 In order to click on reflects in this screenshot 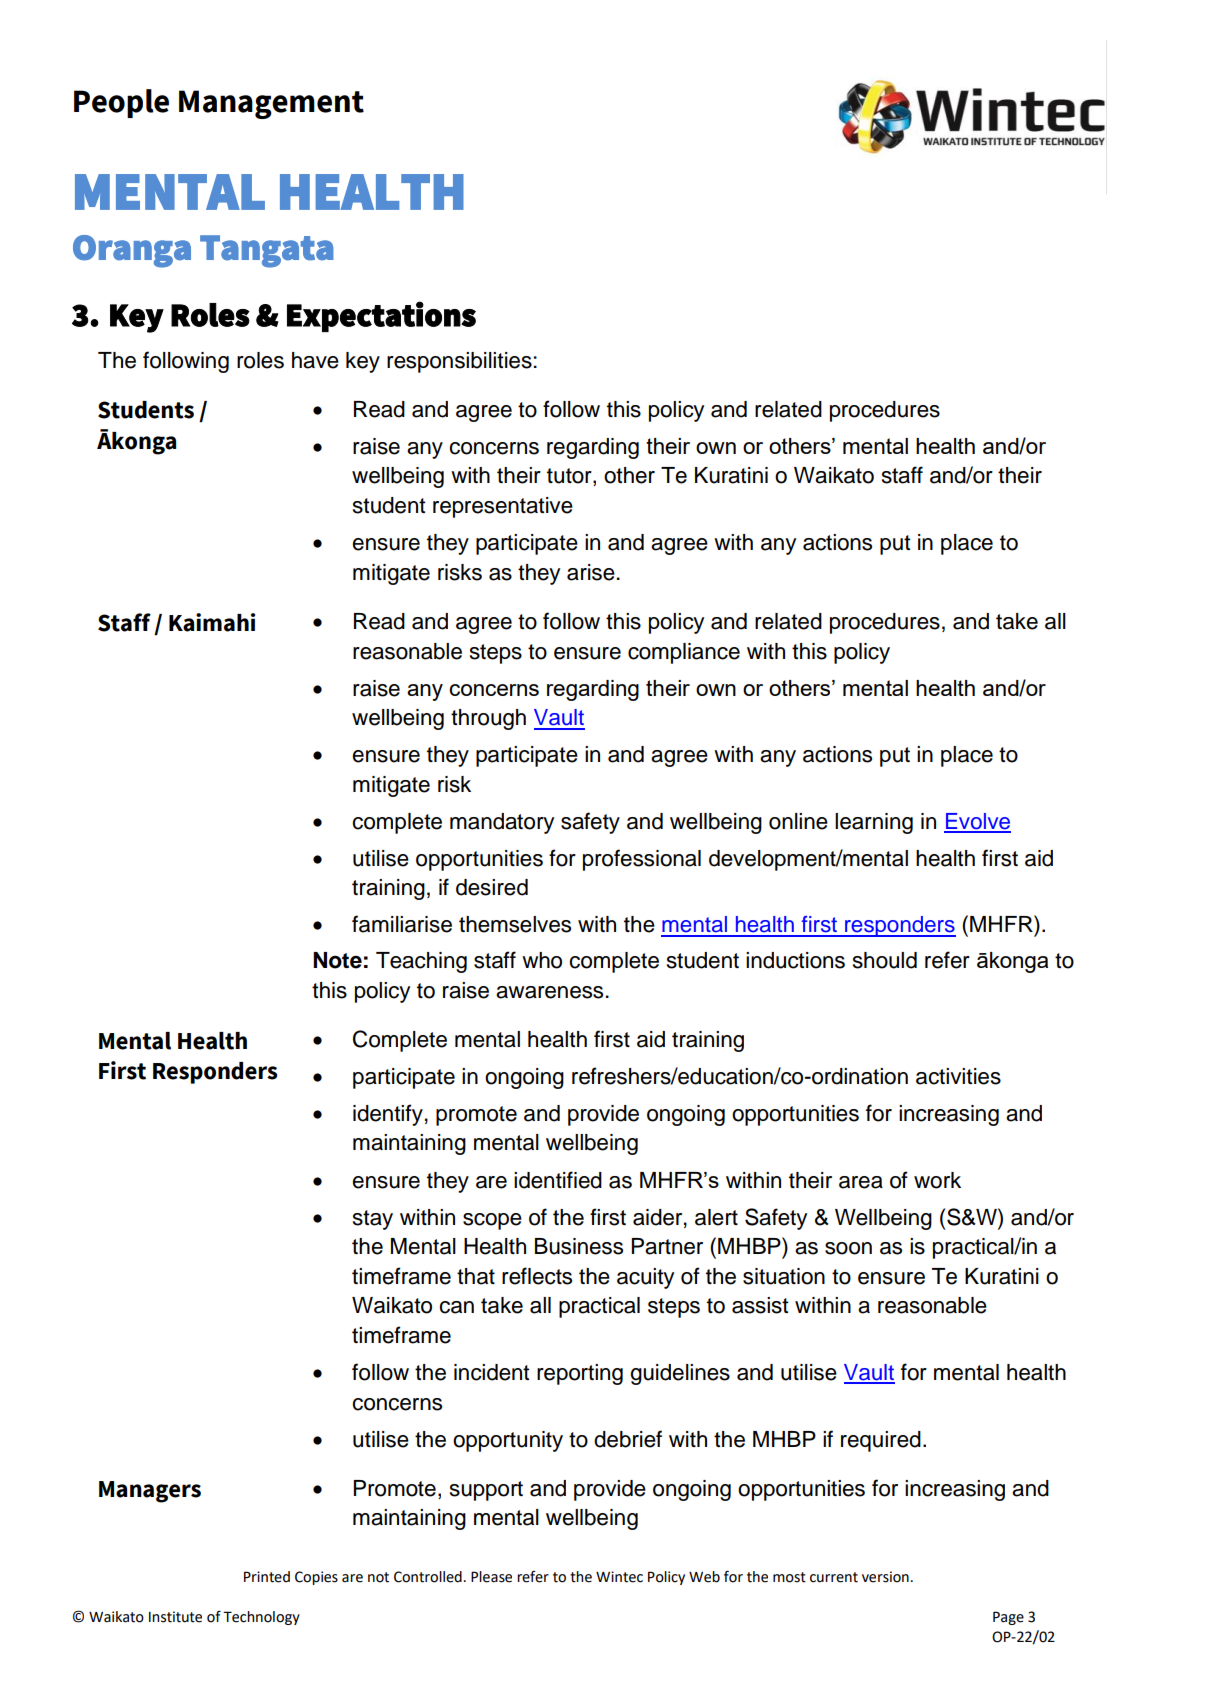, I will do `click(537, 1276)`.
